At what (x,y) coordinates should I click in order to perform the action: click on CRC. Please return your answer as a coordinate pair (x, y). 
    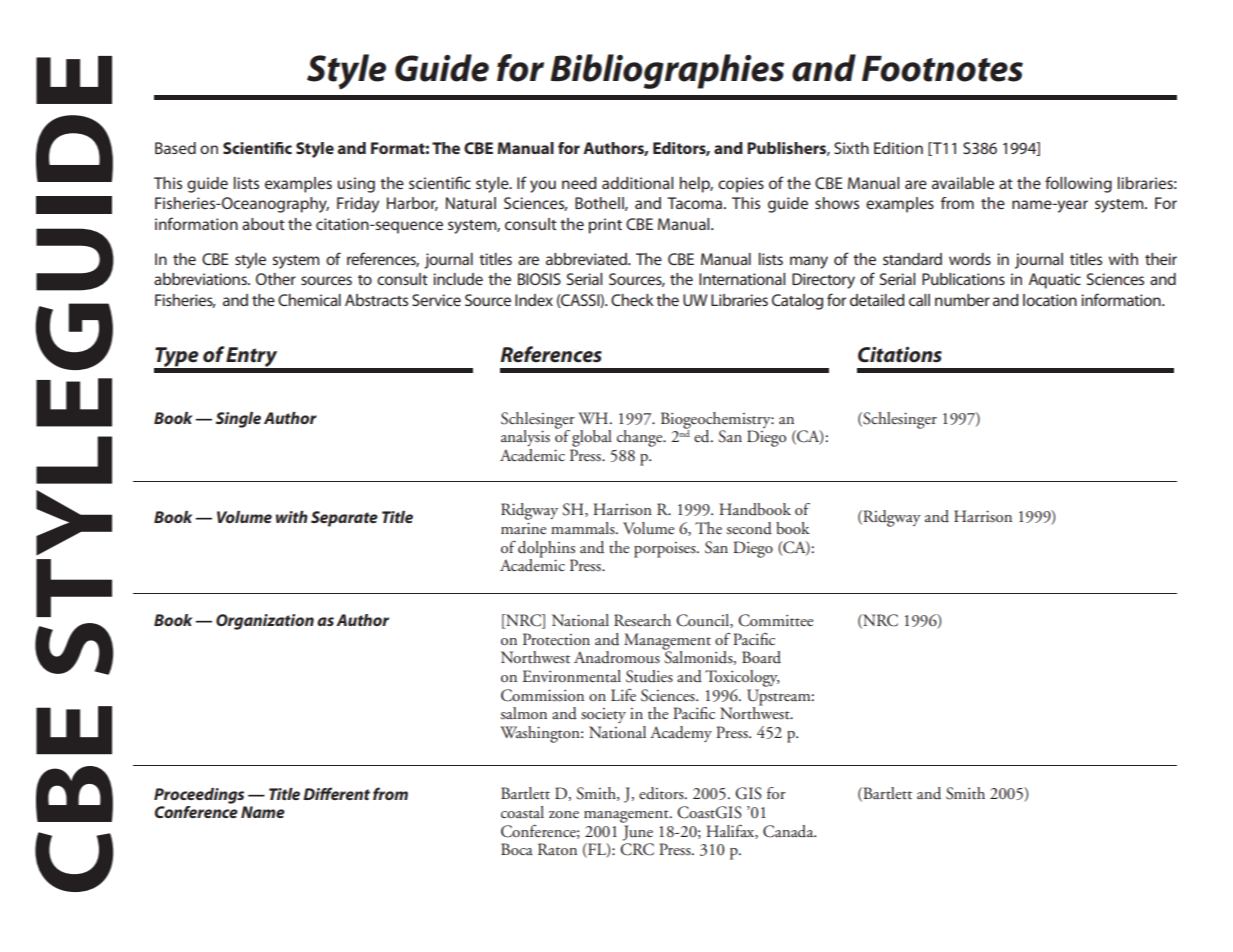
    Looking at the image, I should click on (637, 849).
